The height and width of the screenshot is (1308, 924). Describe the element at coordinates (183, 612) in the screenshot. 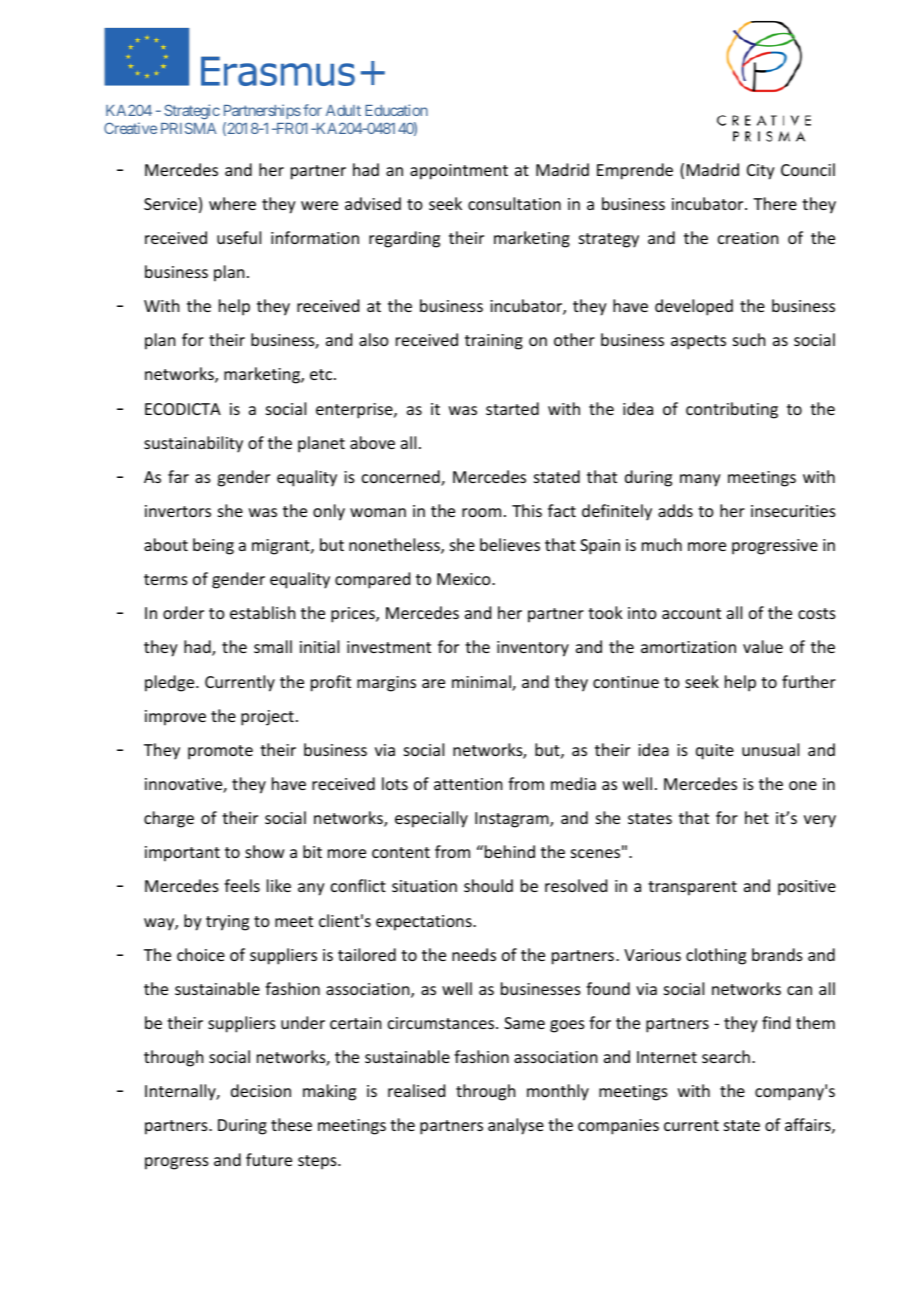

I see `order` at that location.
